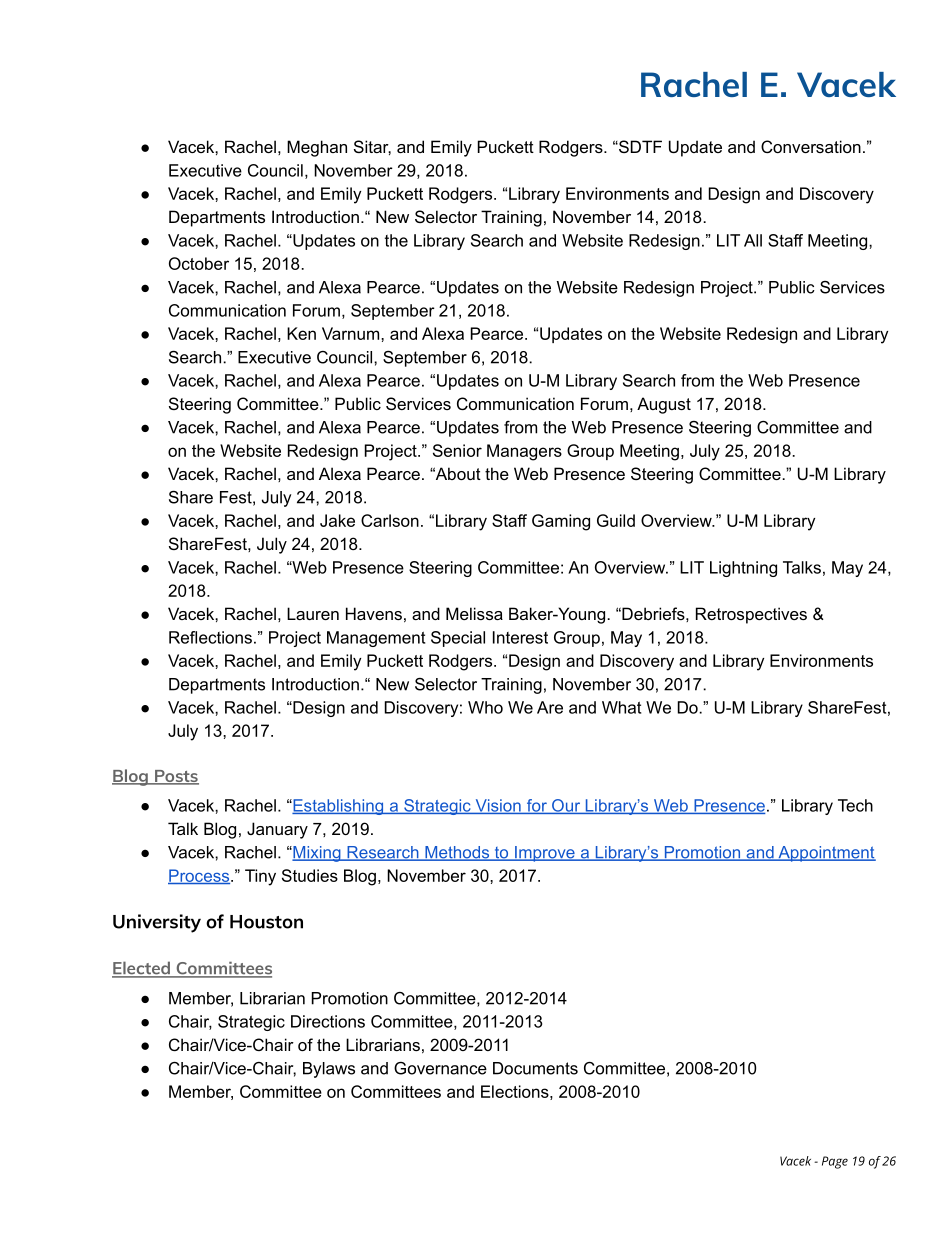  What do you see at coordinates (664, 405) in the image?
I see `August` at bounding box center [664, 405].
